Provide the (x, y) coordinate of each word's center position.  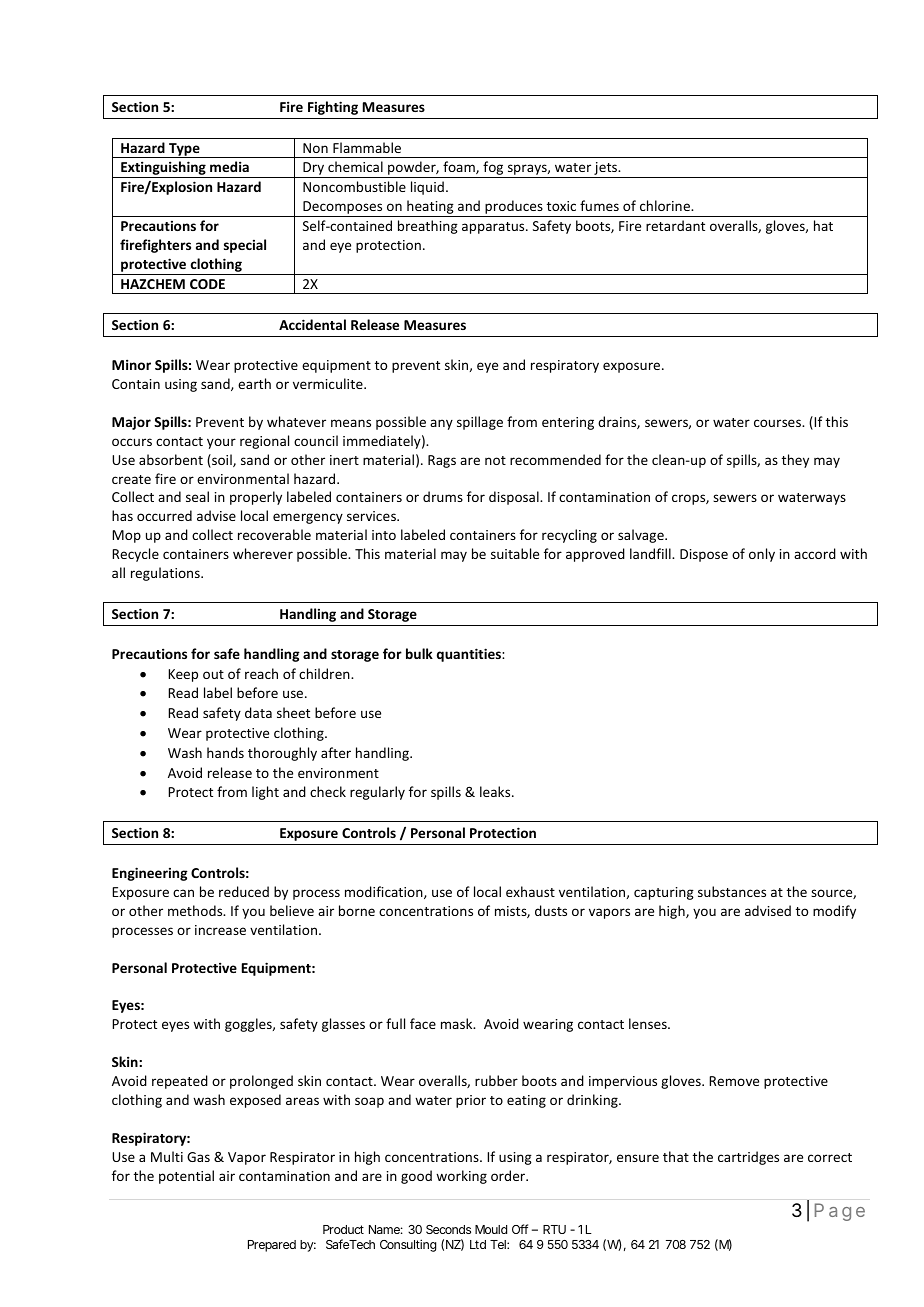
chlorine (666, 205)
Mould (491, 1229)
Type (184, 150)
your (221, 443)
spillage (480, 423)
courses (778, 423)
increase (220, 930)
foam (460, 167)
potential (186, 1177)
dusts (551, 910)
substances (732, 891)
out (213, 674)
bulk (419, 653)
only (762, 555)
